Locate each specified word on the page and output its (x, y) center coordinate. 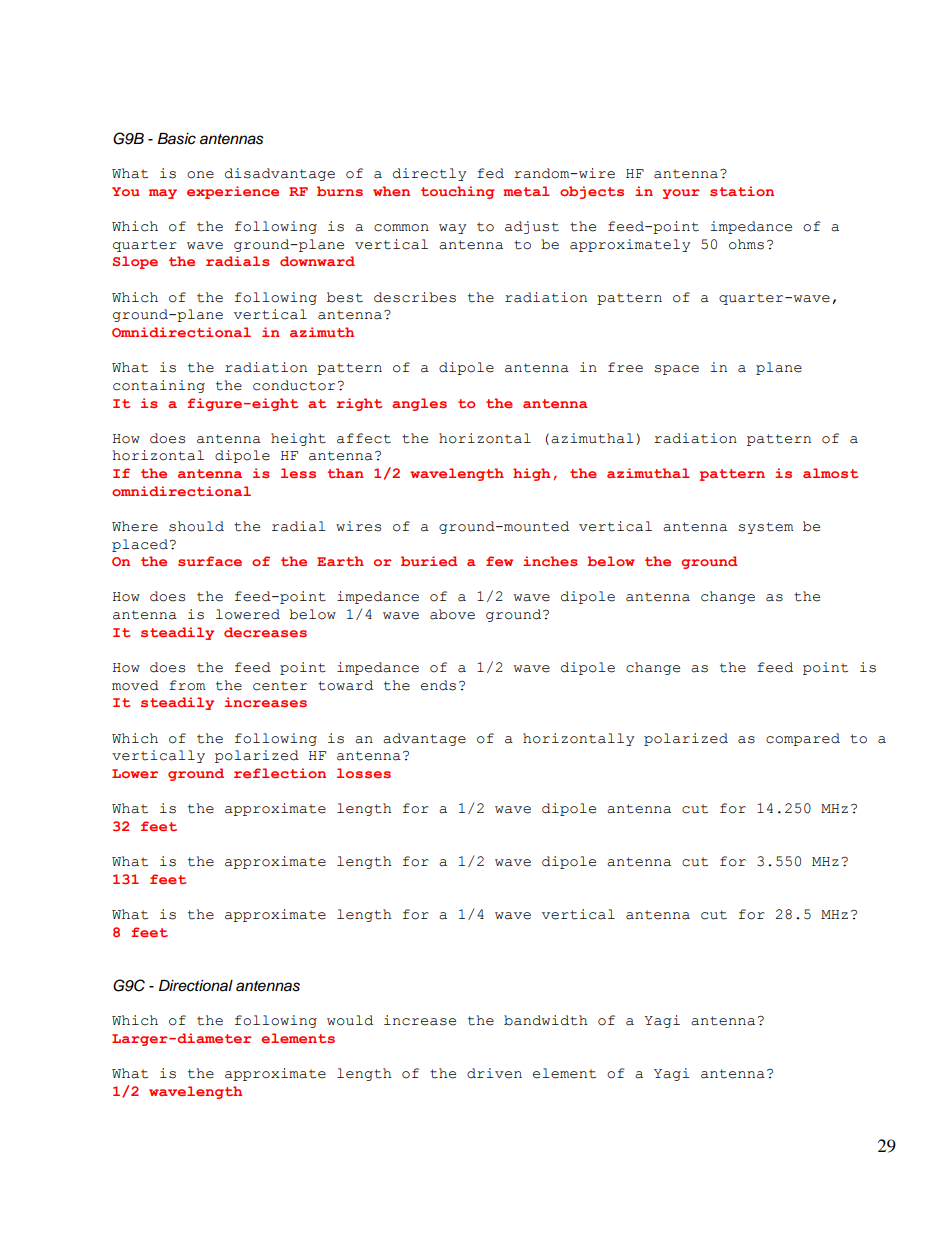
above (452, 614)
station (742, 191)
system (765, 528)
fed (490, 173)
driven (494, 1073)
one (200, 175)
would (350, 1020)
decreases (265, 632)
